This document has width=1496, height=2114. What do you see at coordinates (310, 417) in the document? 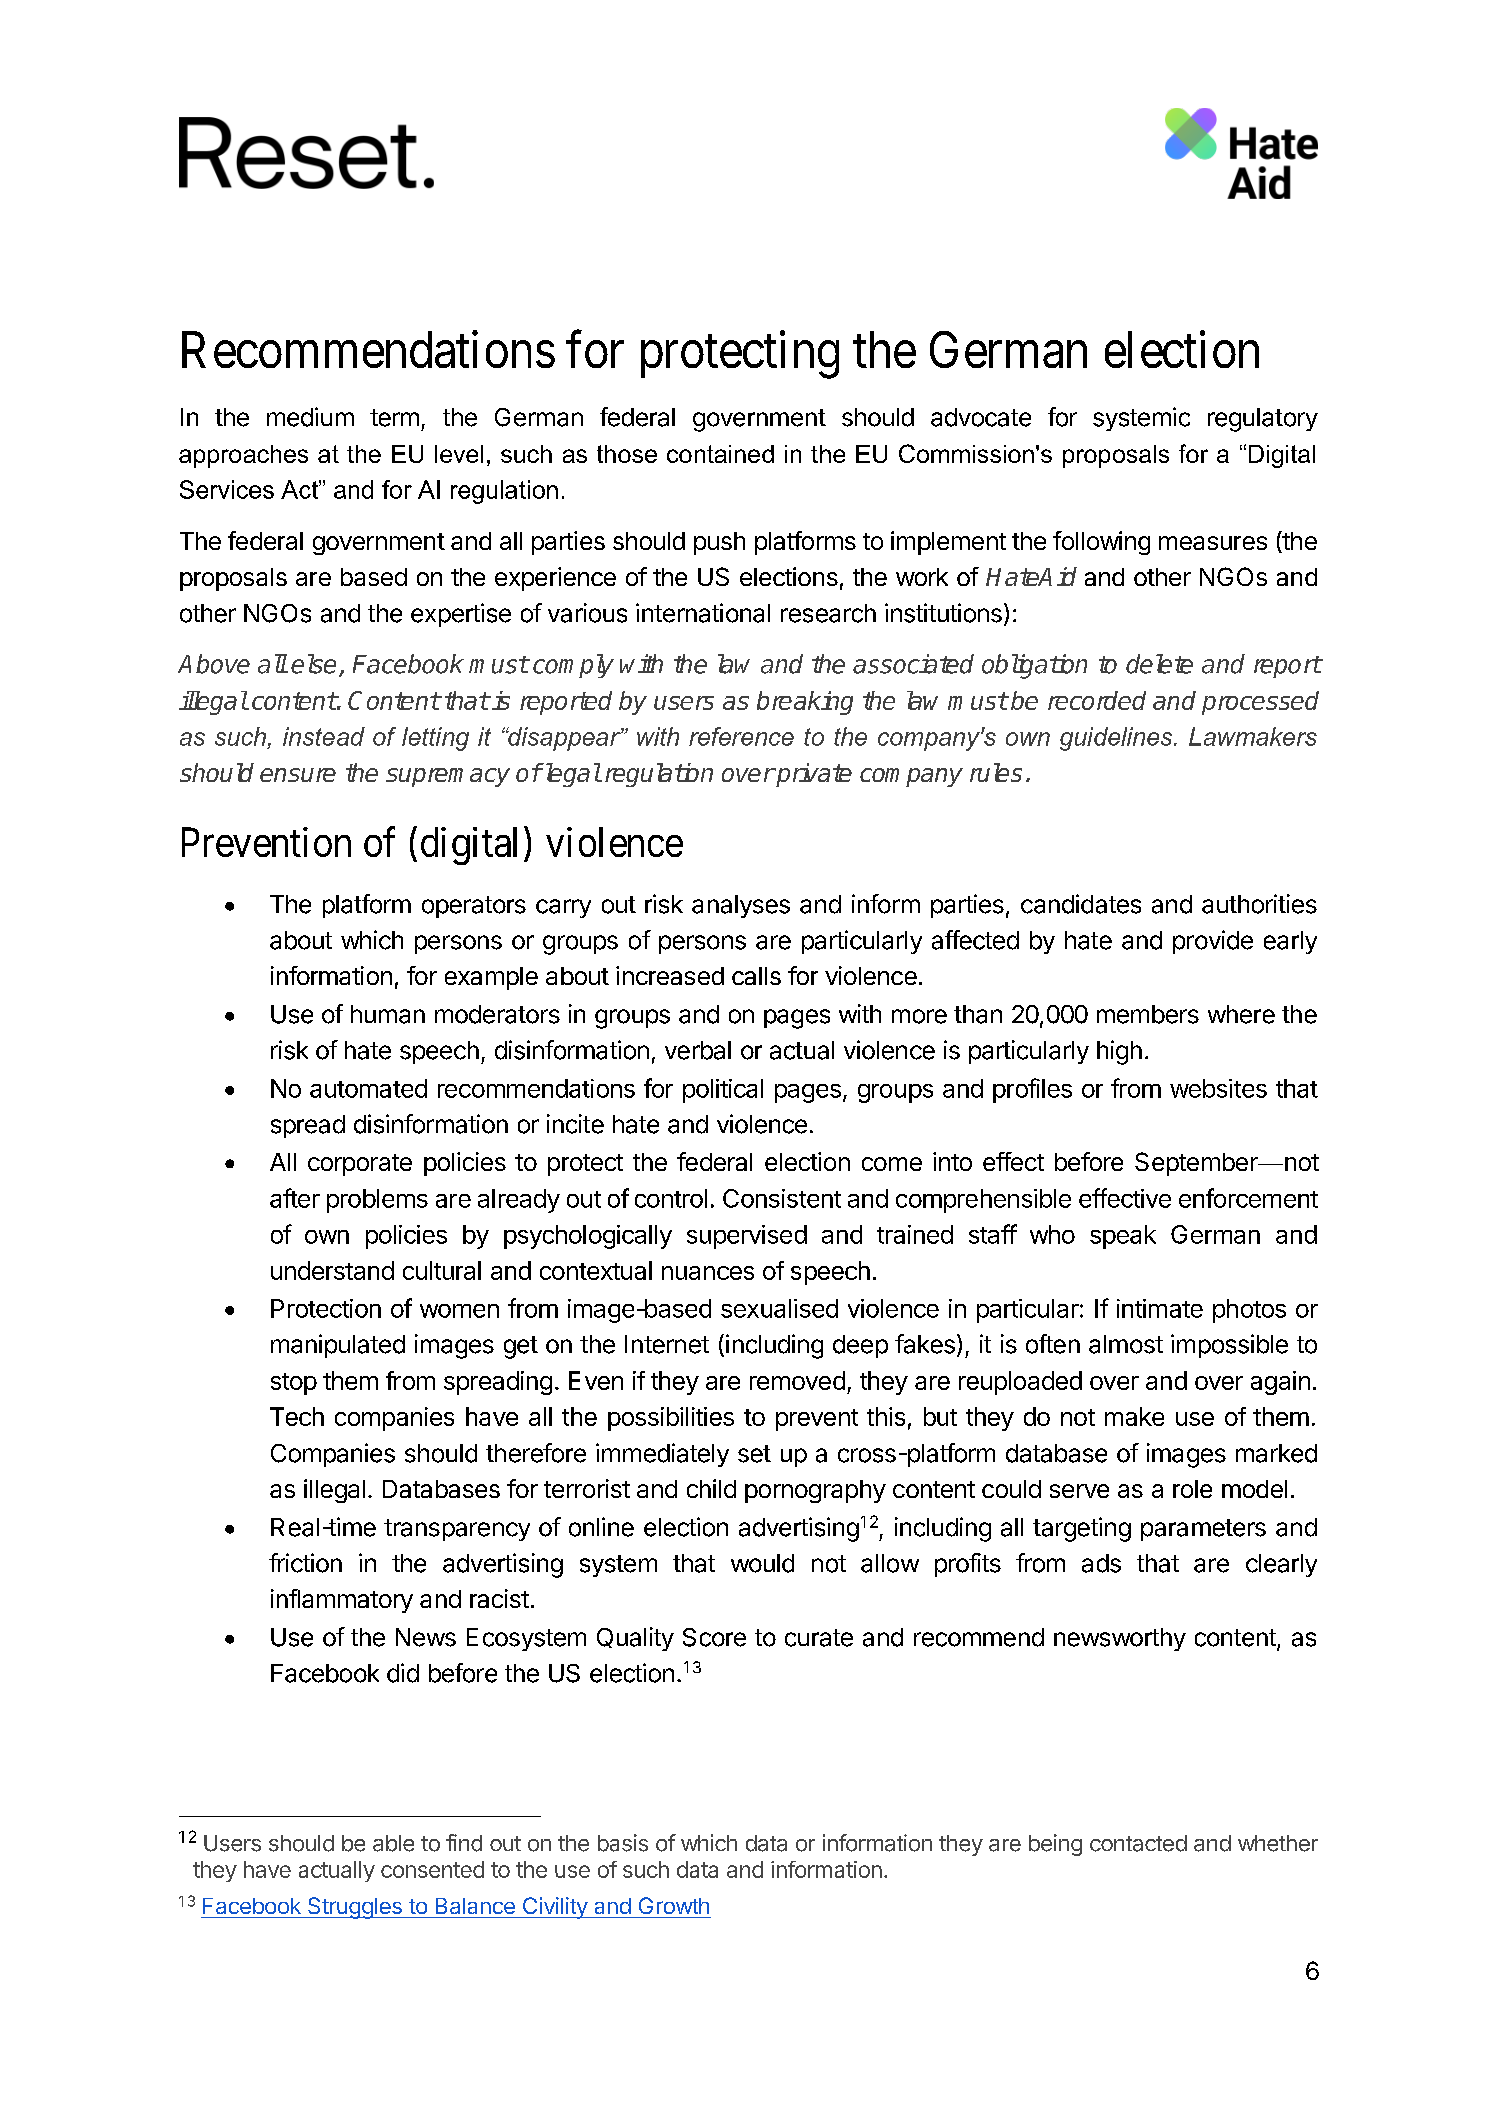
I see `medium` at bounding box center [310, 417].
